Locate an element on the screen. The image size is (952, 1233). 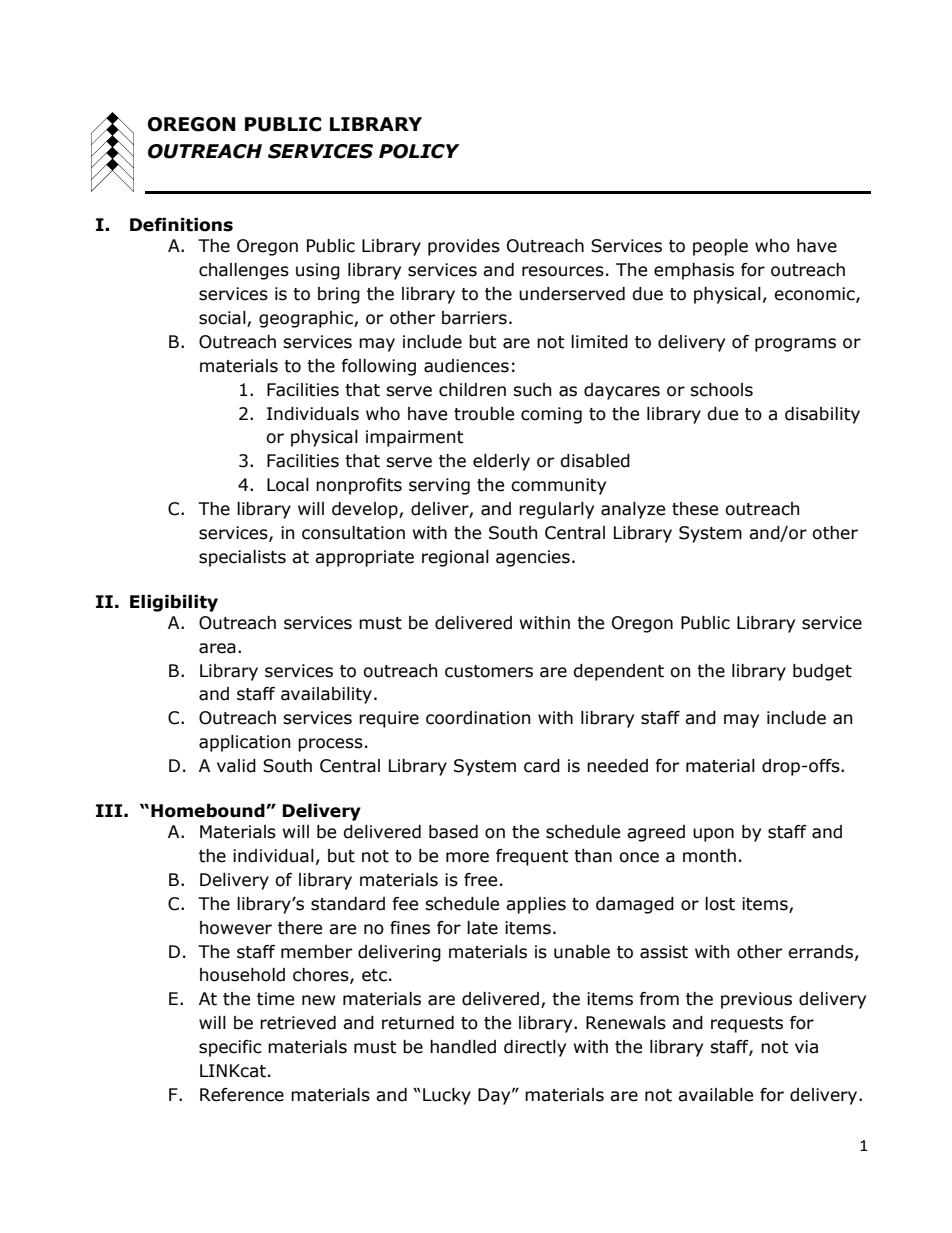
POLICY is located at coordinates (419, 151).
